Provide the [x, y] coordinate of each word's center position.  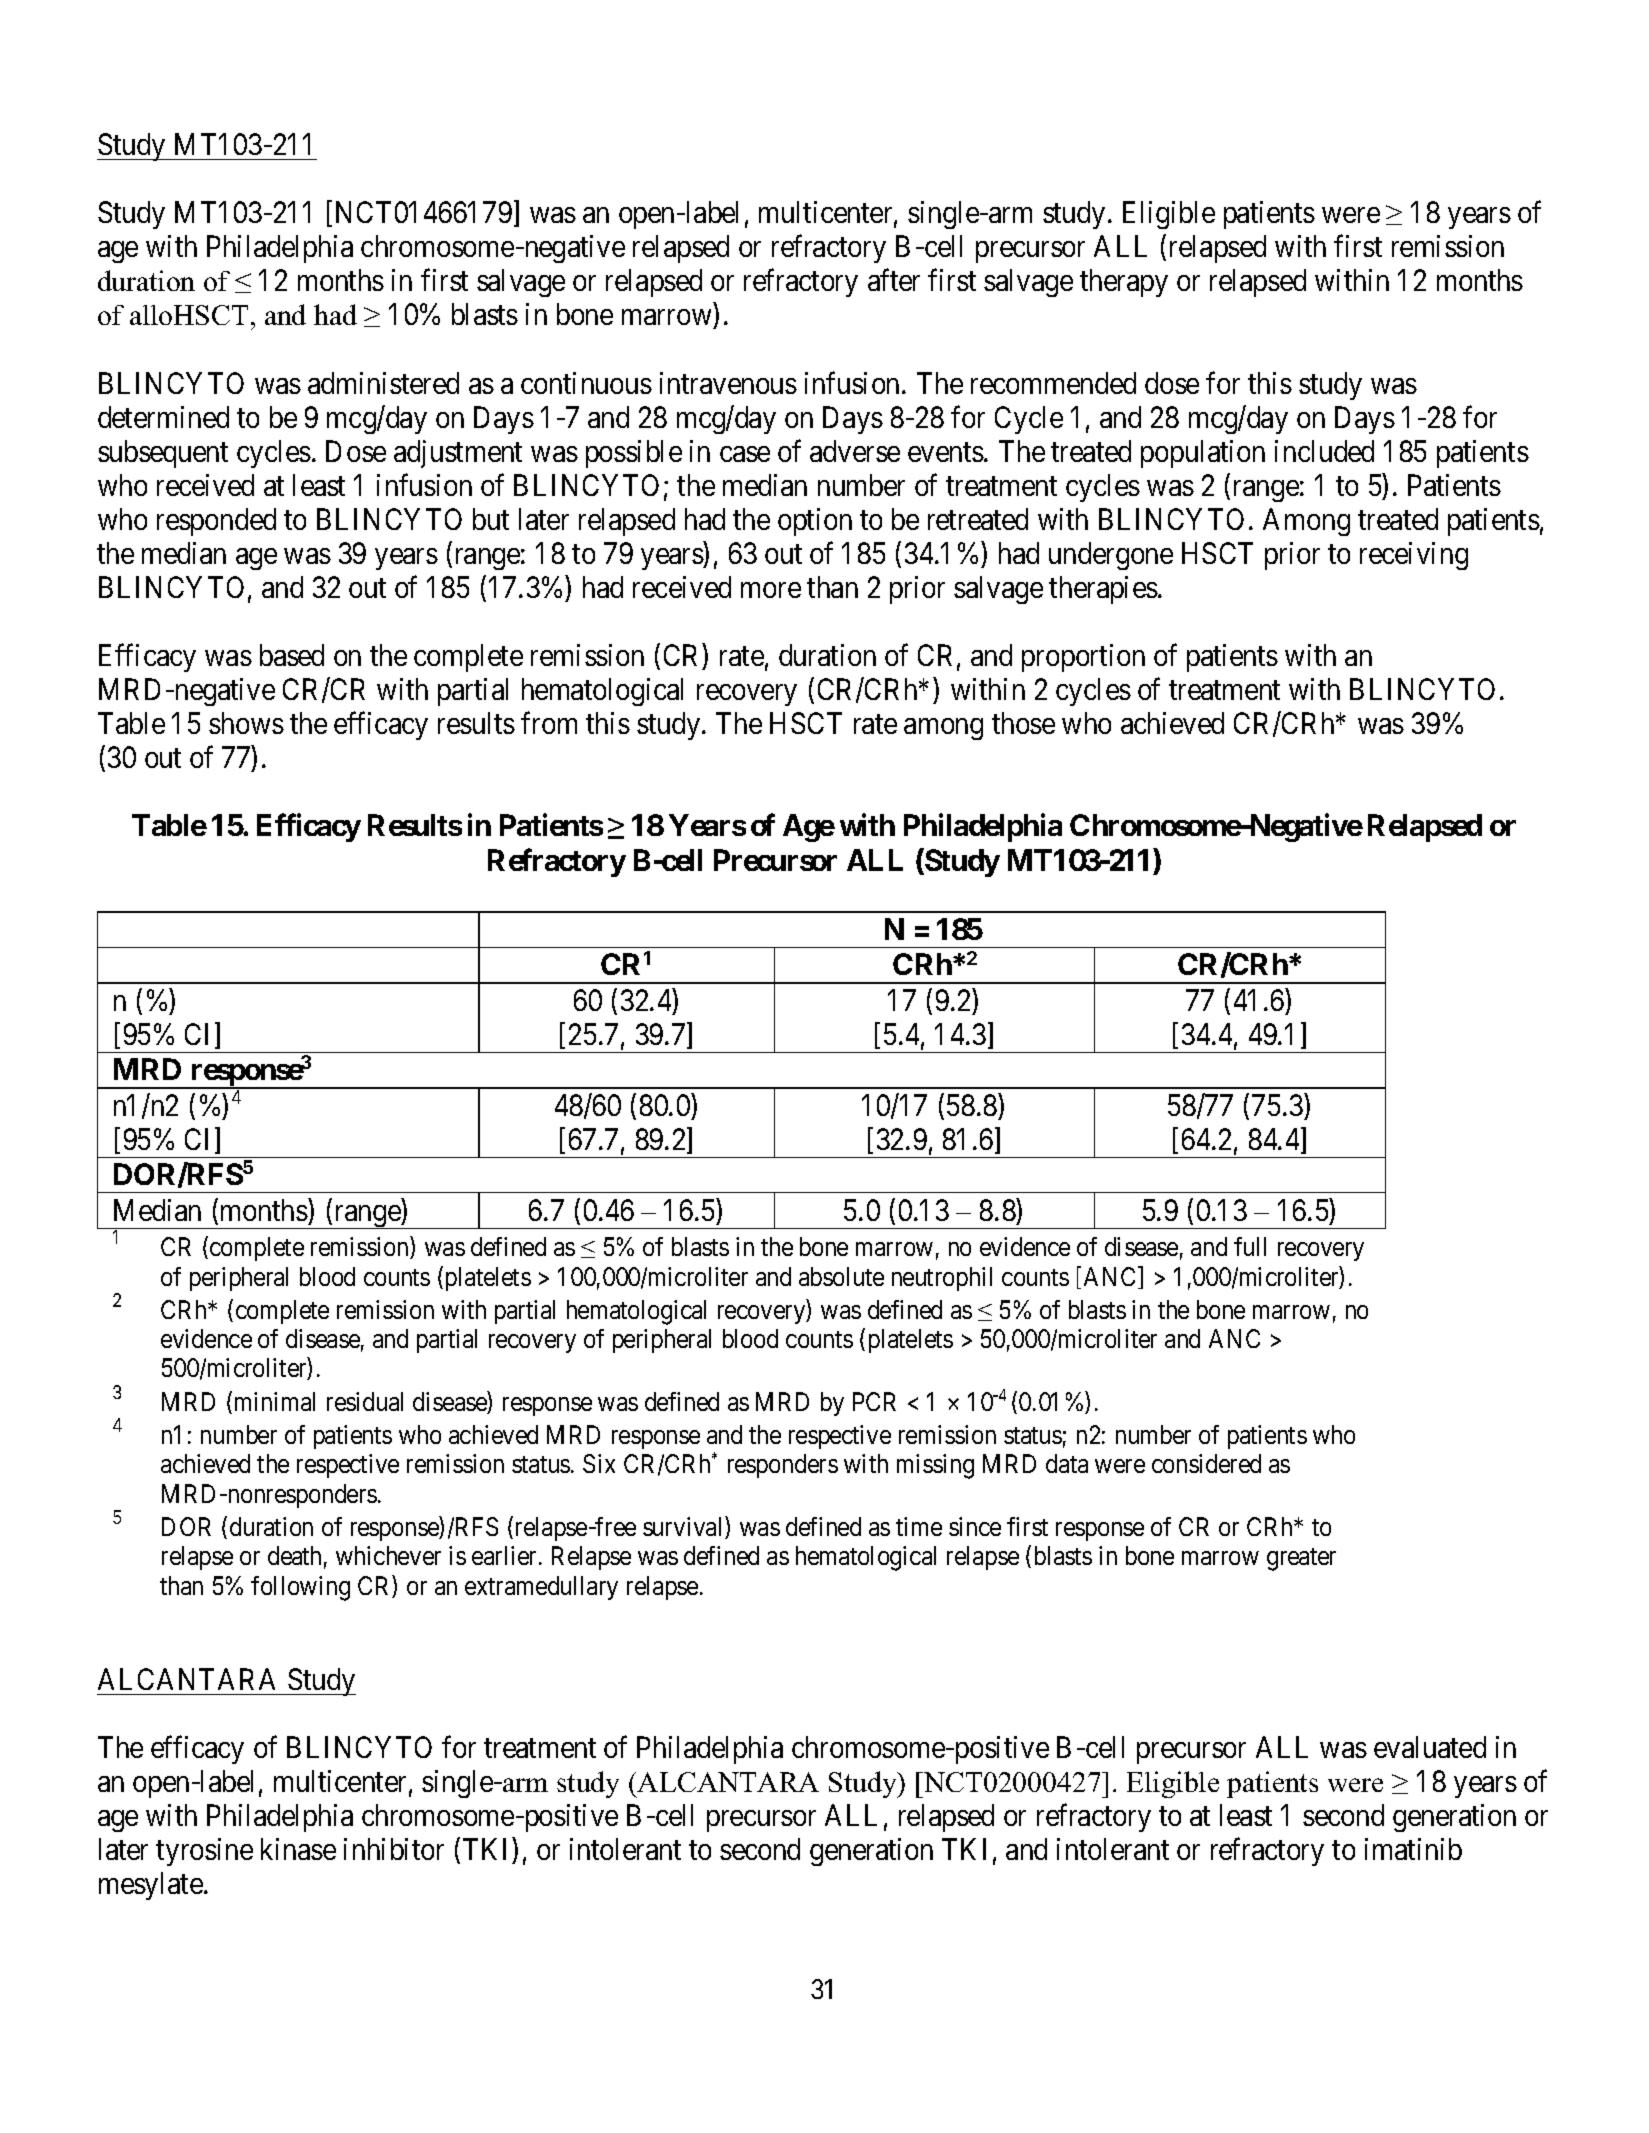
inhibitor [394, 1849]
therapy [1124, 283]
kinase [298, 1849]
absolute [841, 1276]
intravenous [728, 383]
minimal [275, 1401]
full [1250, 1246]
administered [383, 383]
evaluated [1430, 1747]
